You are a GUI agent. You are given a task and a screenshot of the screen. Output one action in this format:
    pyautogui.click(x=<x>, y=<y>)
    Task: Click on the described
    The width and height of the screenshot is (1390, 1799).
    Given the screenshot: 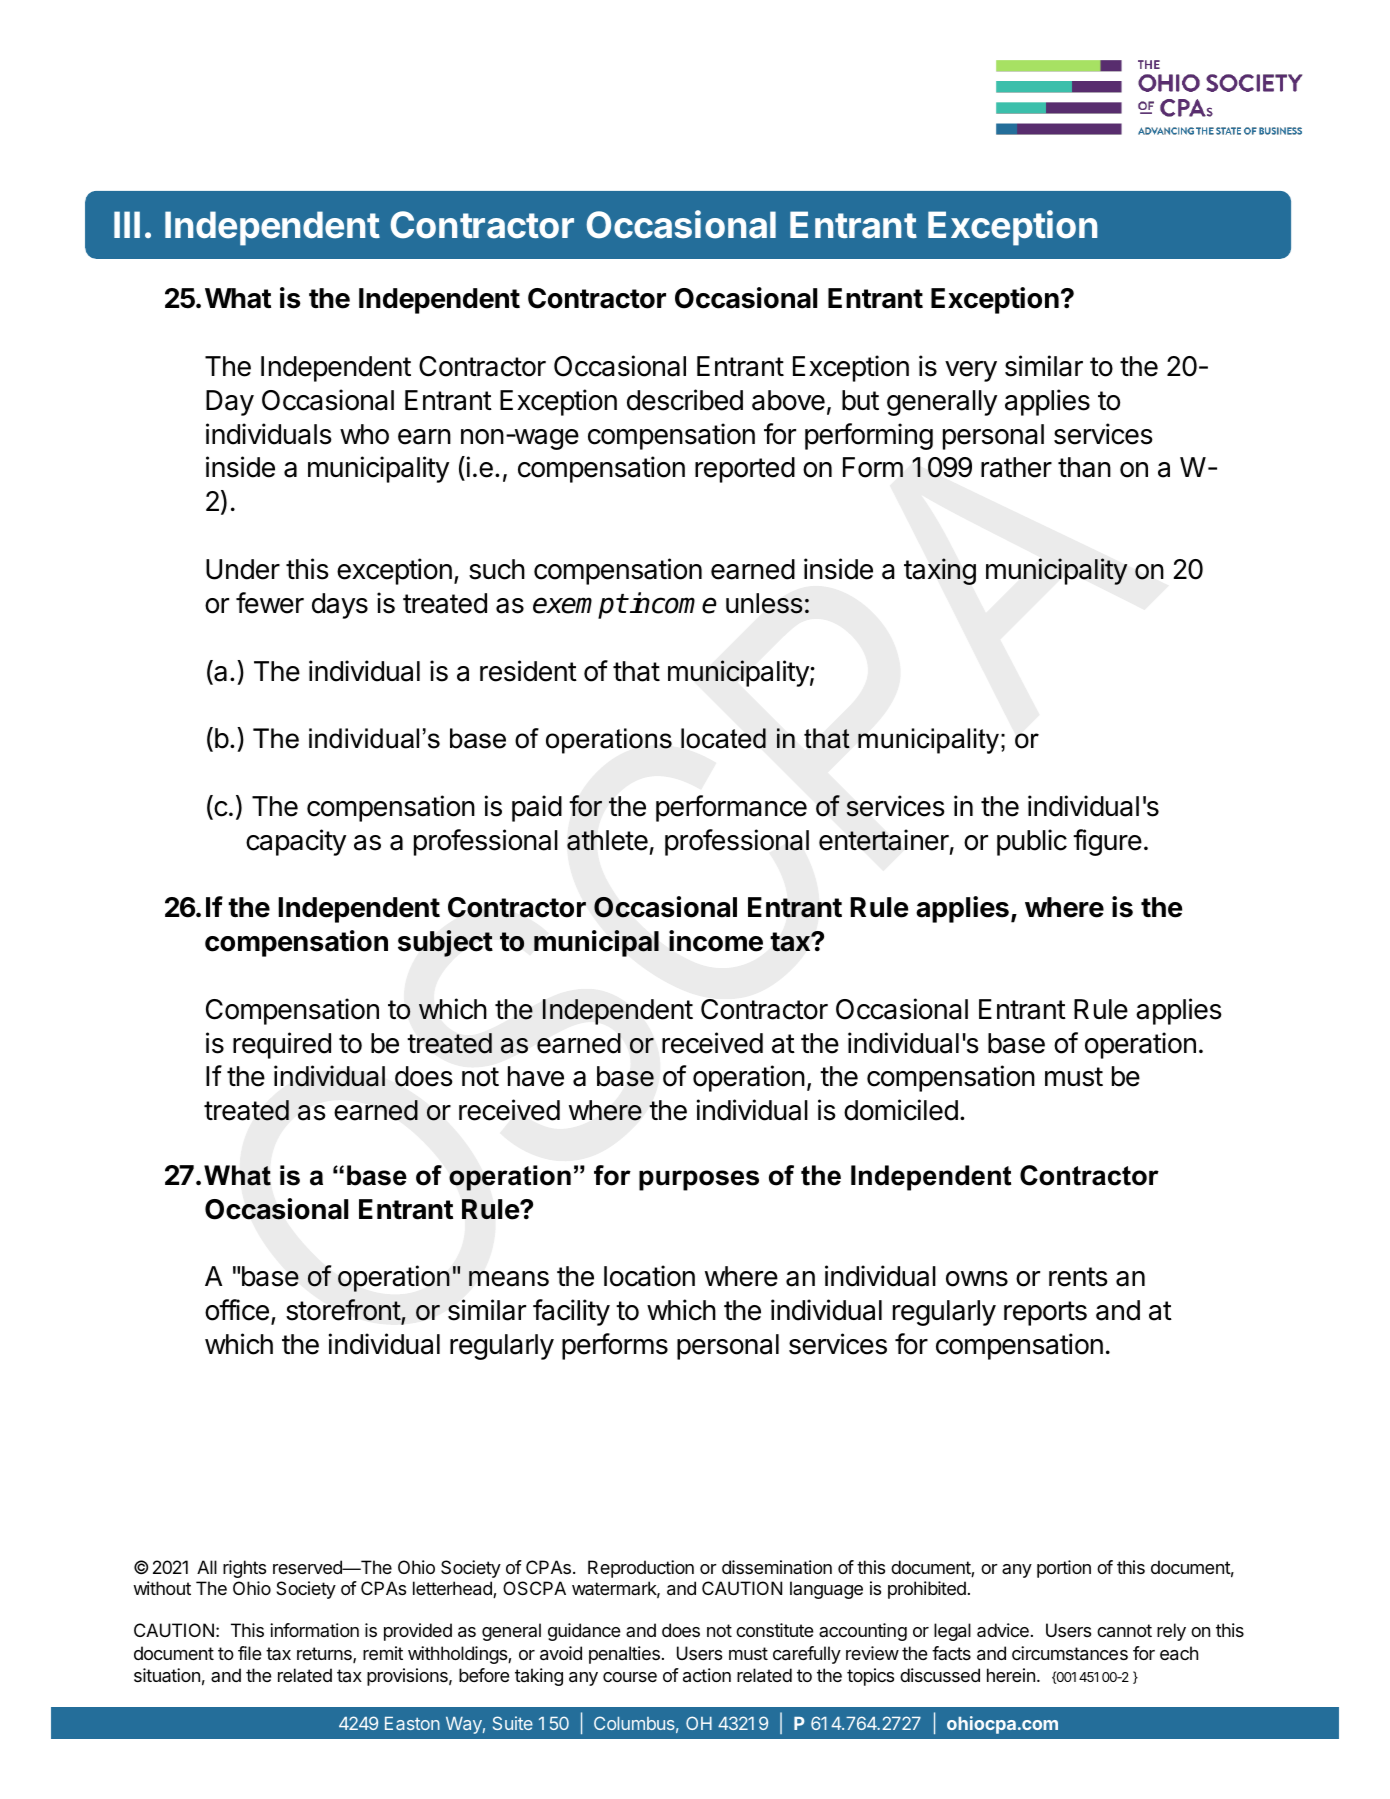 What is the action you would take?
    pyautogui.click(x=685, y=400)
